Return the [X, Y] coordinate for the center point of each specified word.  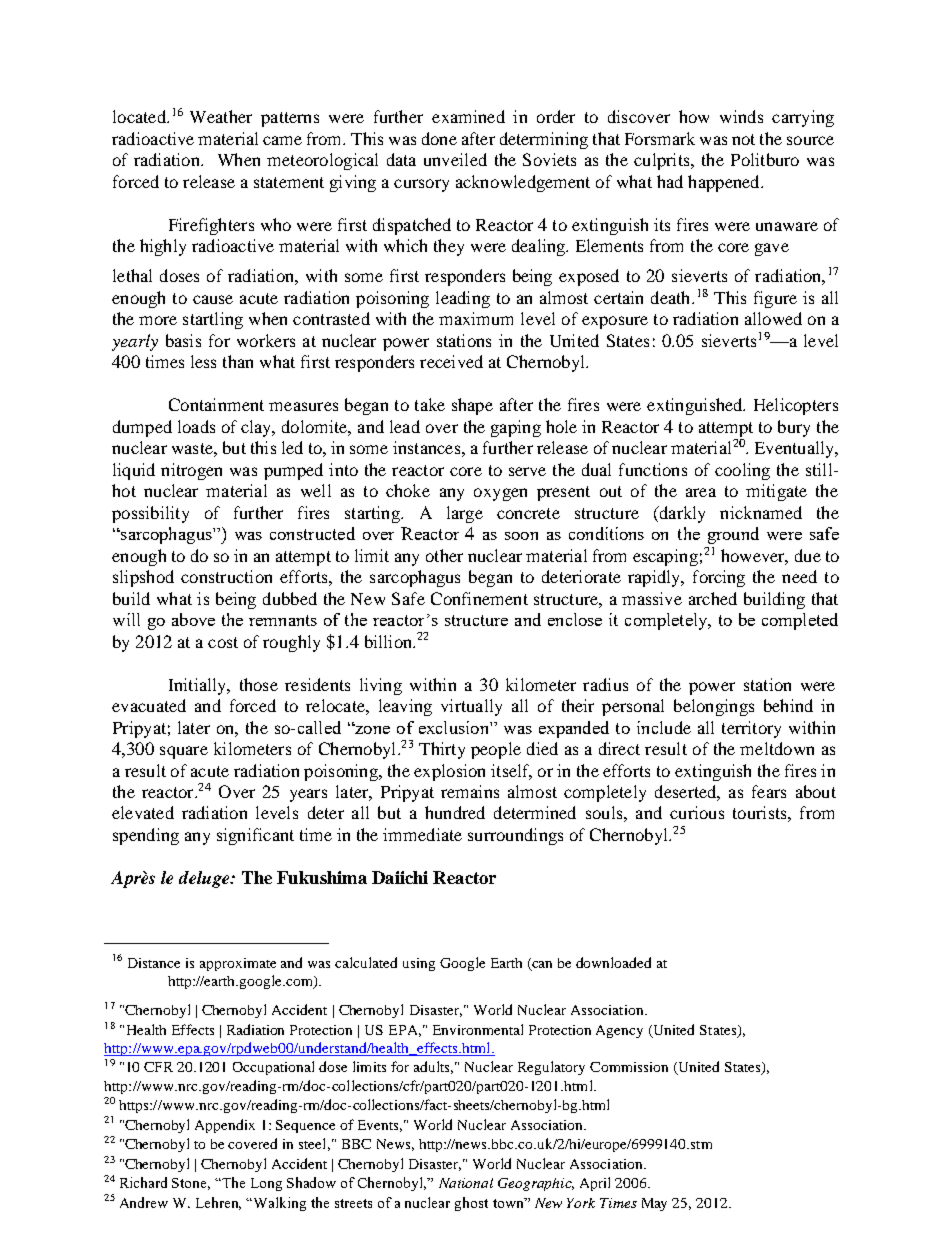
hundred [455, 812]
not [743, 139]
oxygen [500, 494]
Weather [221, 116]
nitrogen [191, 471]
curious [697, 812]
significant [255, 836]
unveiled [455, 159]
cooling [742, 471]
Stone [191, 1184]
